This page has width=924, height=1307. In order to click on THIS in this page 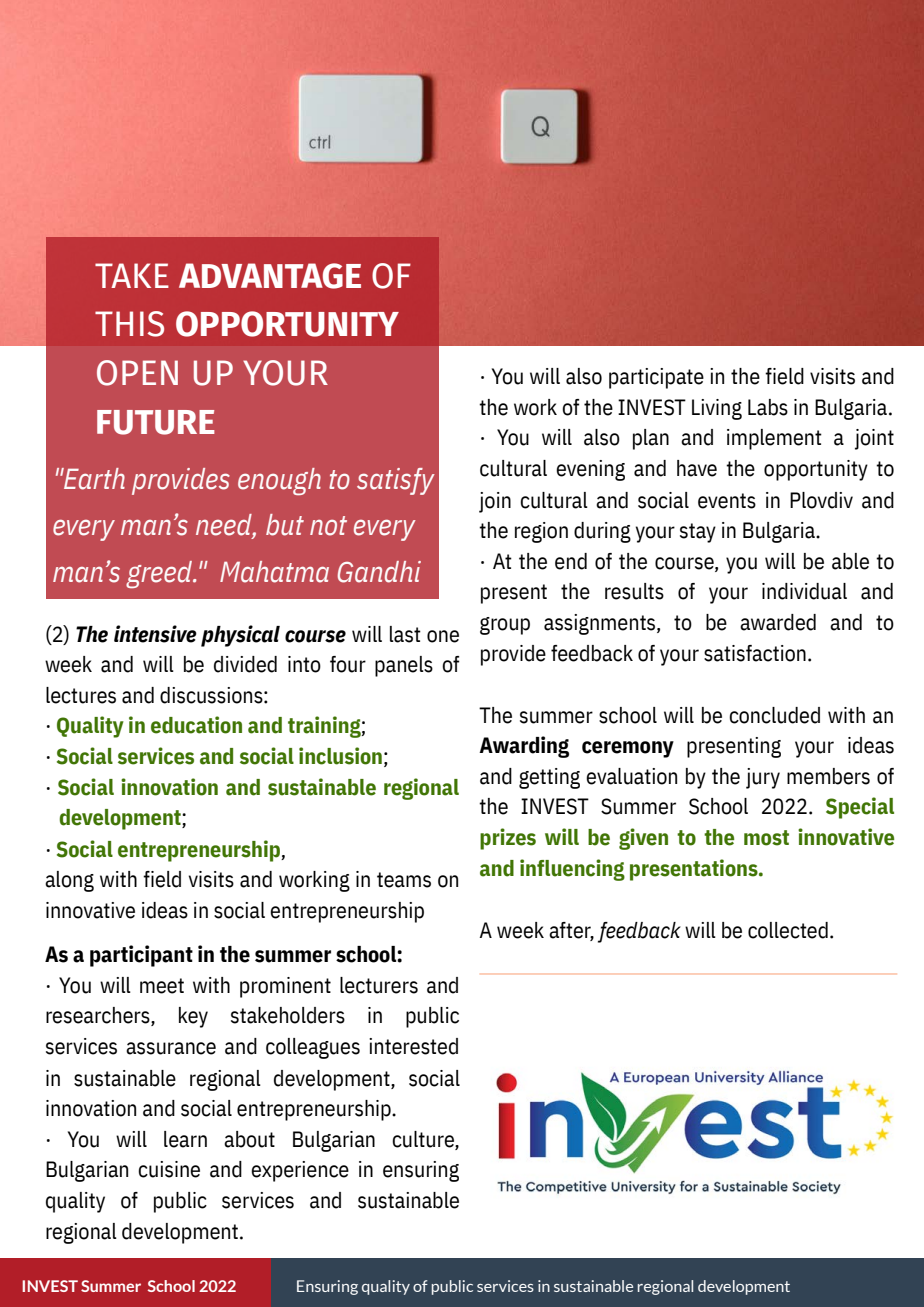, I will do `click(129, 324)`.
